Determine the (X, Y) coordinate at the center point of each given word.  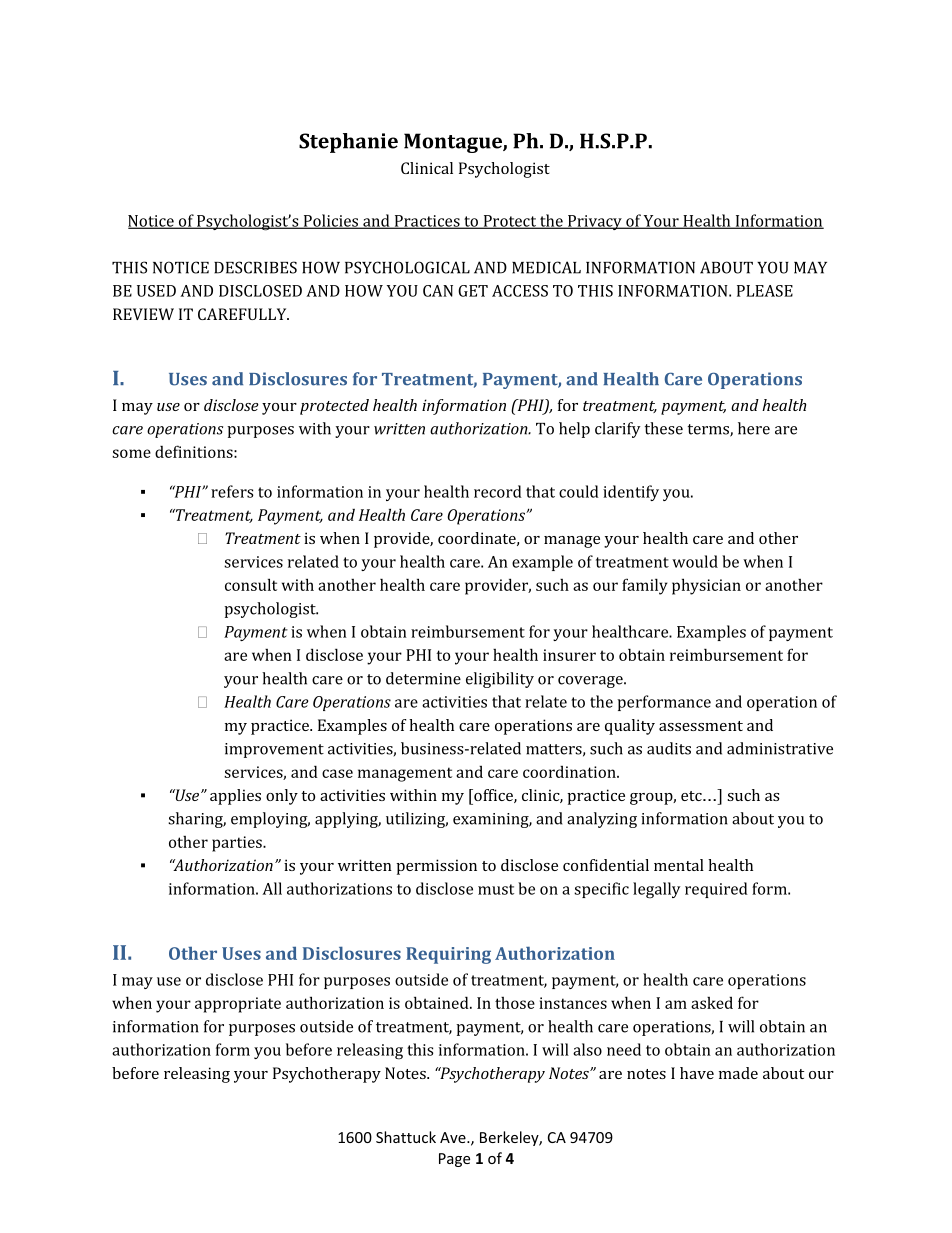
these (664, 428)
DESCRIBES (255, 267)
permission (436, 867)
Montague (454, 143)
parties (238, 844)
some (131, 453)
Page (454, 1160)
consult (251, 584)
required (716, 890)
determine (423, 678)
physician (706, 586)
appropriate (238, 1005)
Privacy (595, 222)
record (498, 491)
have (697, 1073)
